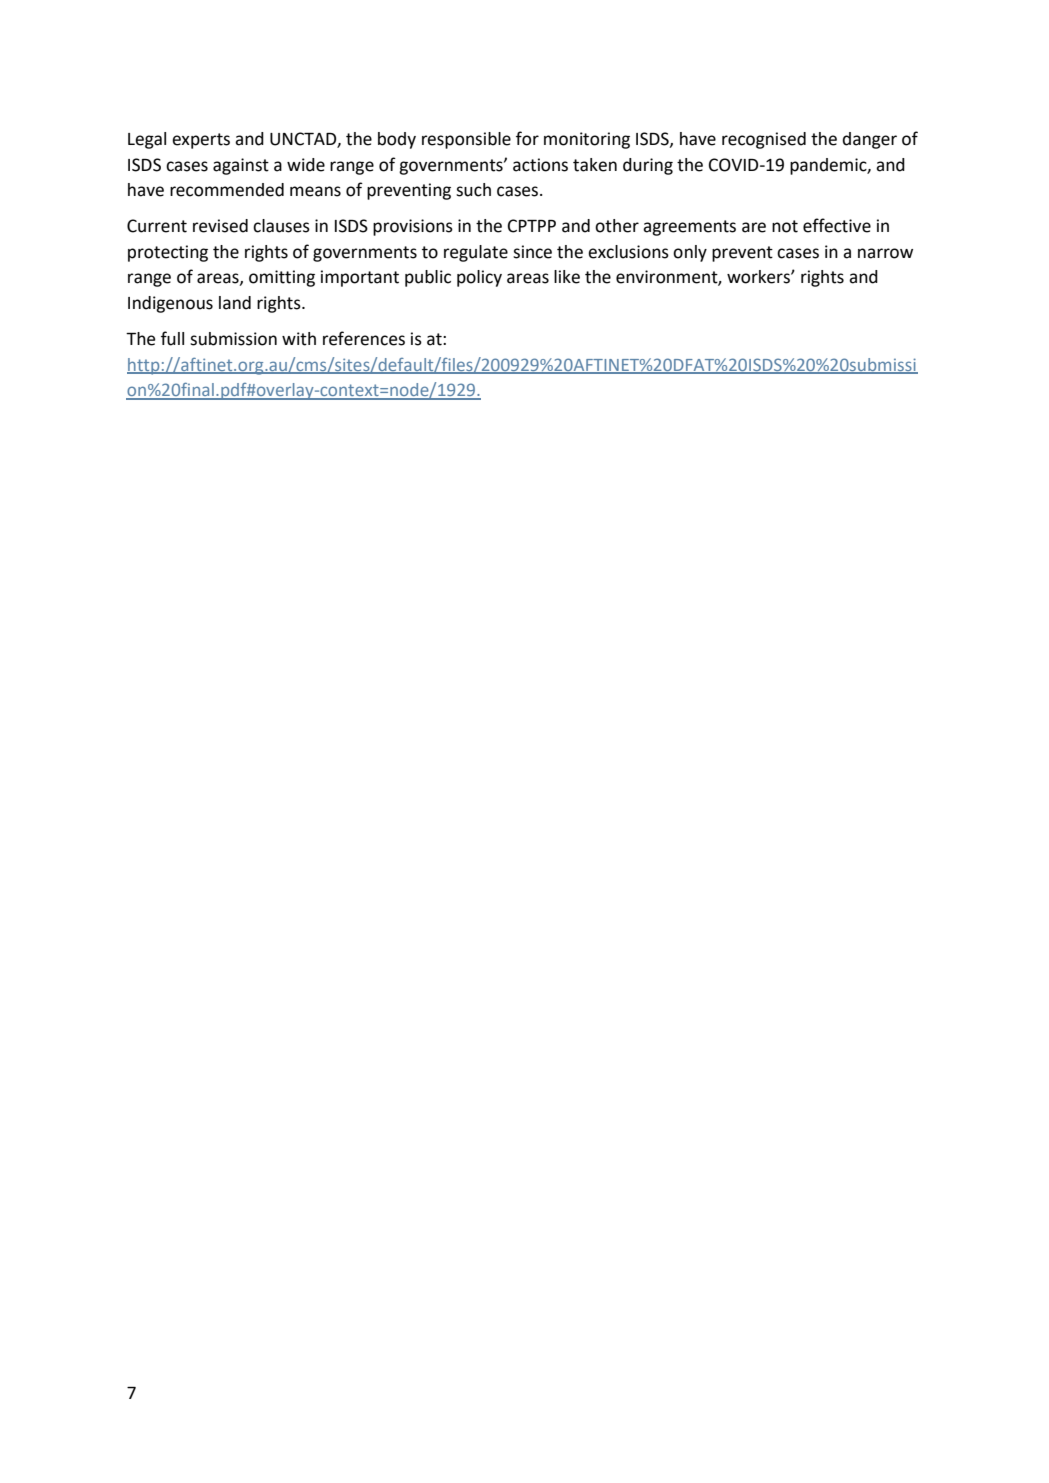  I want to click on policy, so click(479, 278).
